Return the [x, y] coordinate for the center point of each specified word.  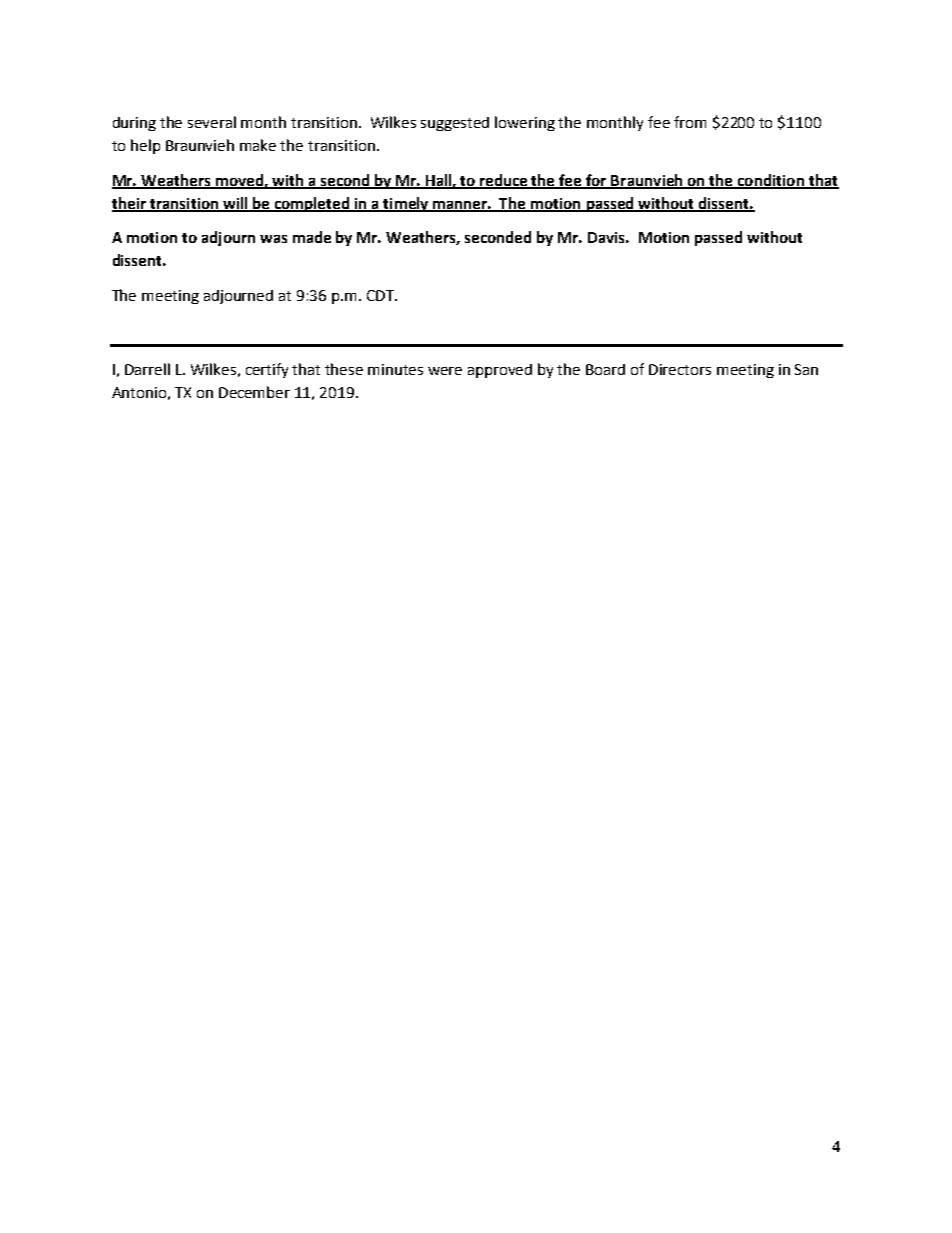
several [212, 122]
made [312, 237]
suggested [455, 124]
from [690, 122]
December [254, 392]
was [273, 239]
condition [770, 181]
